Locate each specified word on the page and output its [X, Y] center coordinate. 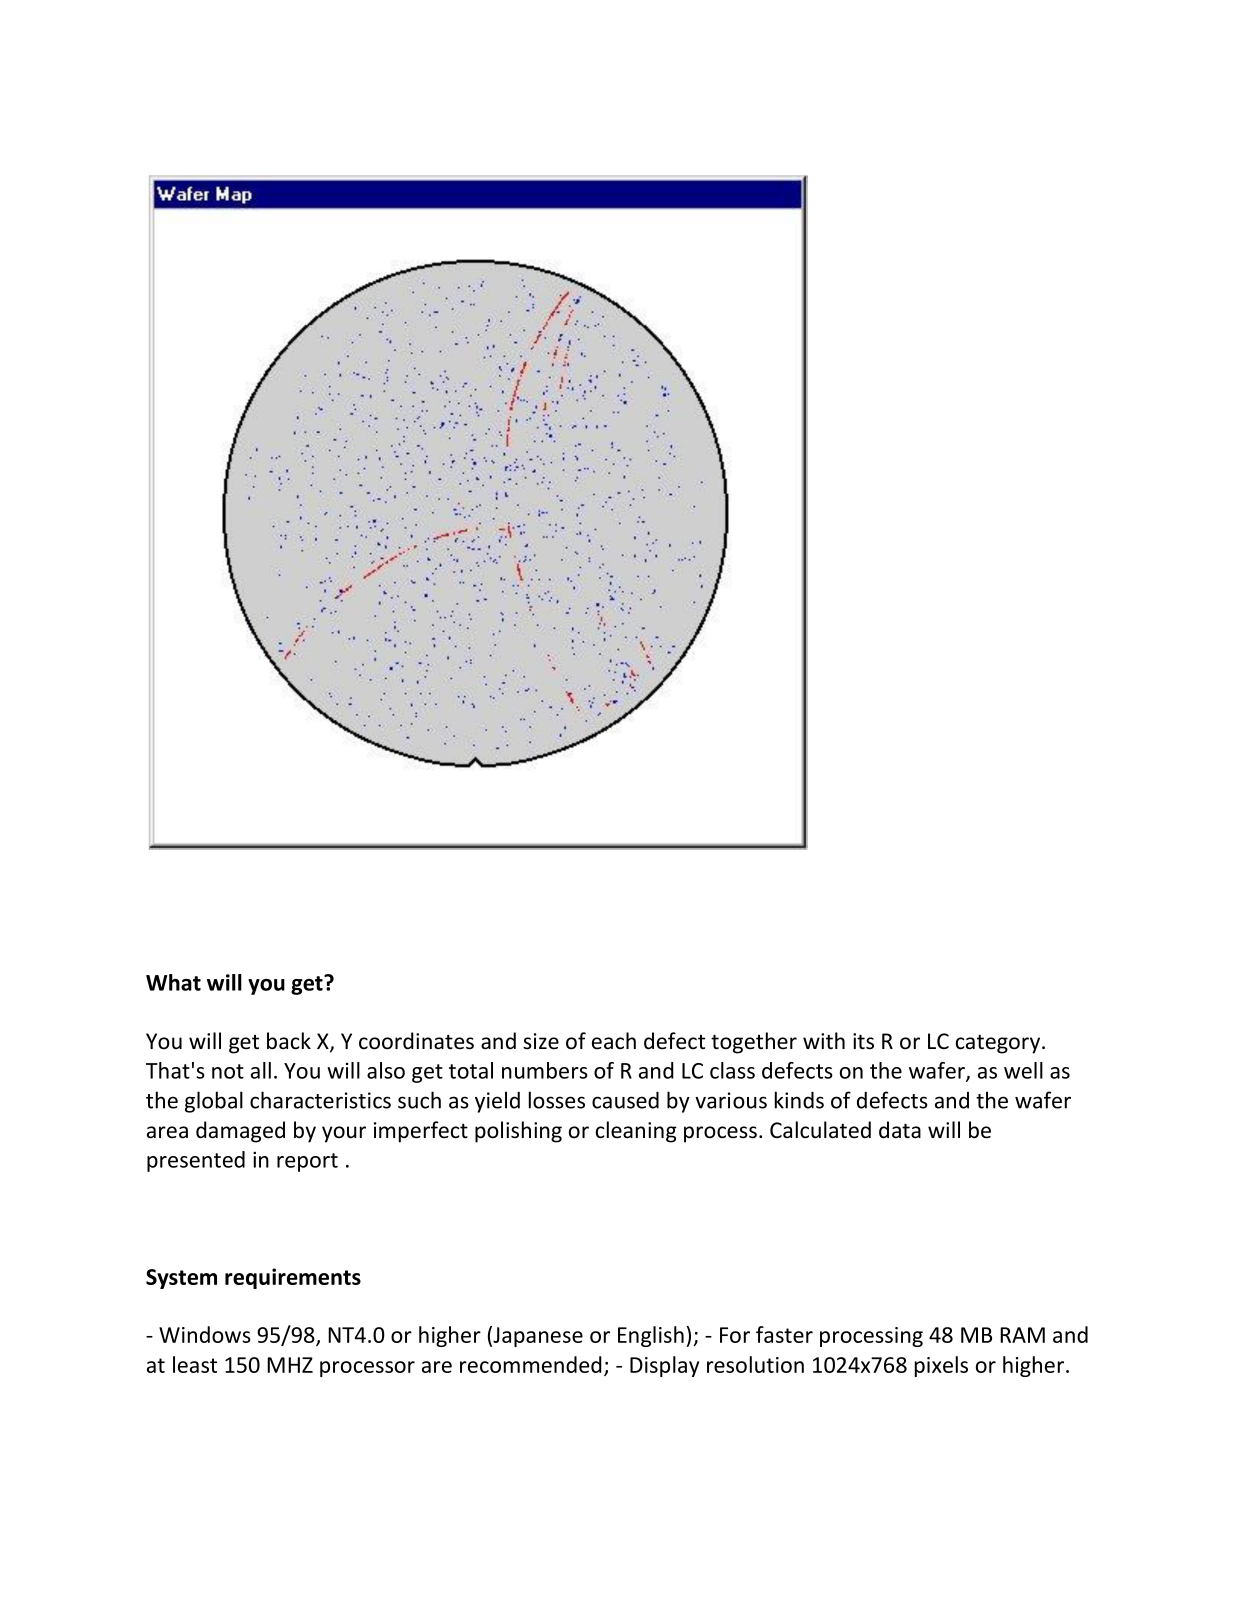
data [900, 1130]
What [173, 982]
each [614, 1041]
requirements [293, 1278]
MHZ [290, 1365]
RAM [1022, 1335]
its [863, 1041]
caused [625, 1100]
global [214, 1102]
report [307, 1162]
